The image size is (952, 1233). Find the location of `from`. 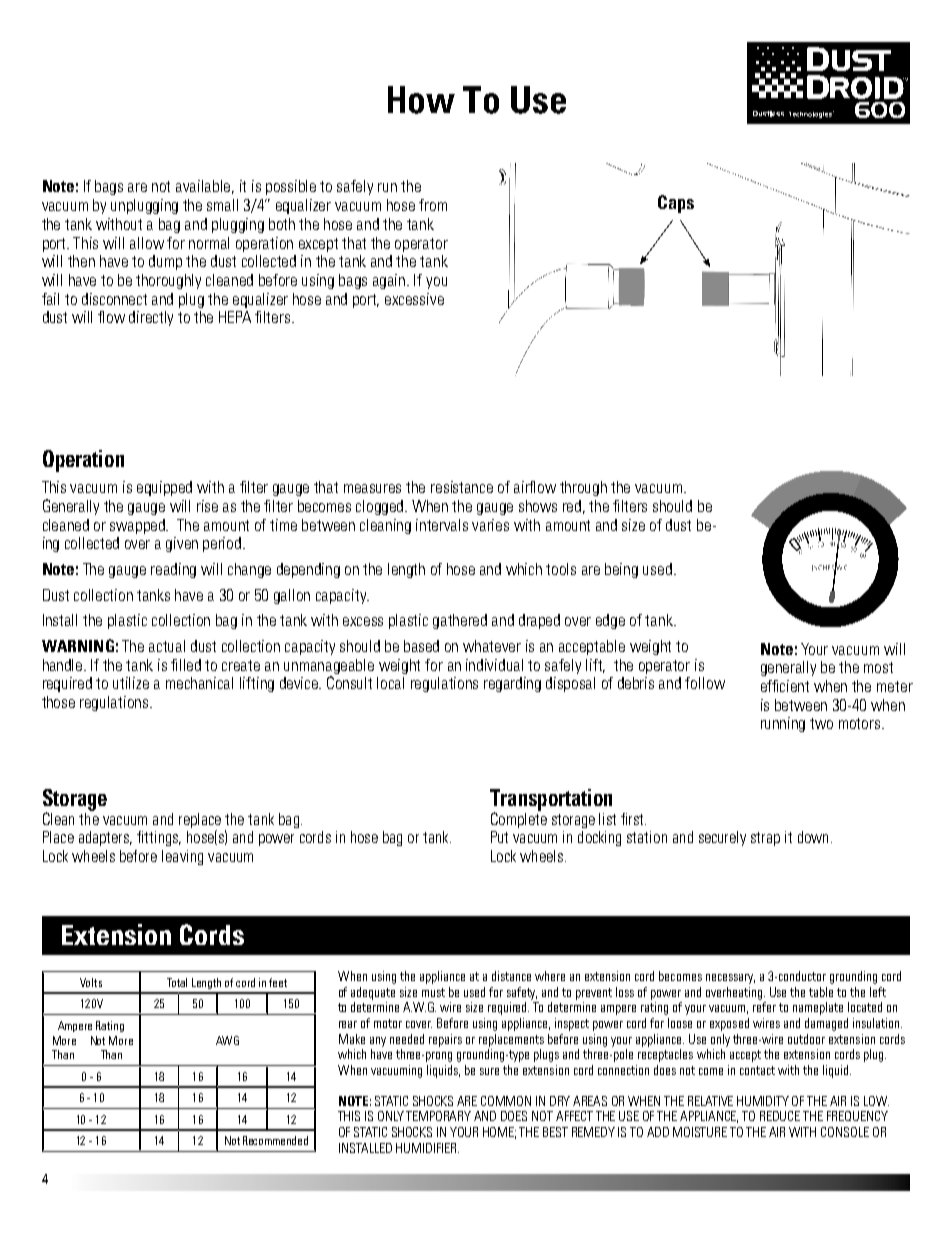

from is located at coordinates (433, 205).
